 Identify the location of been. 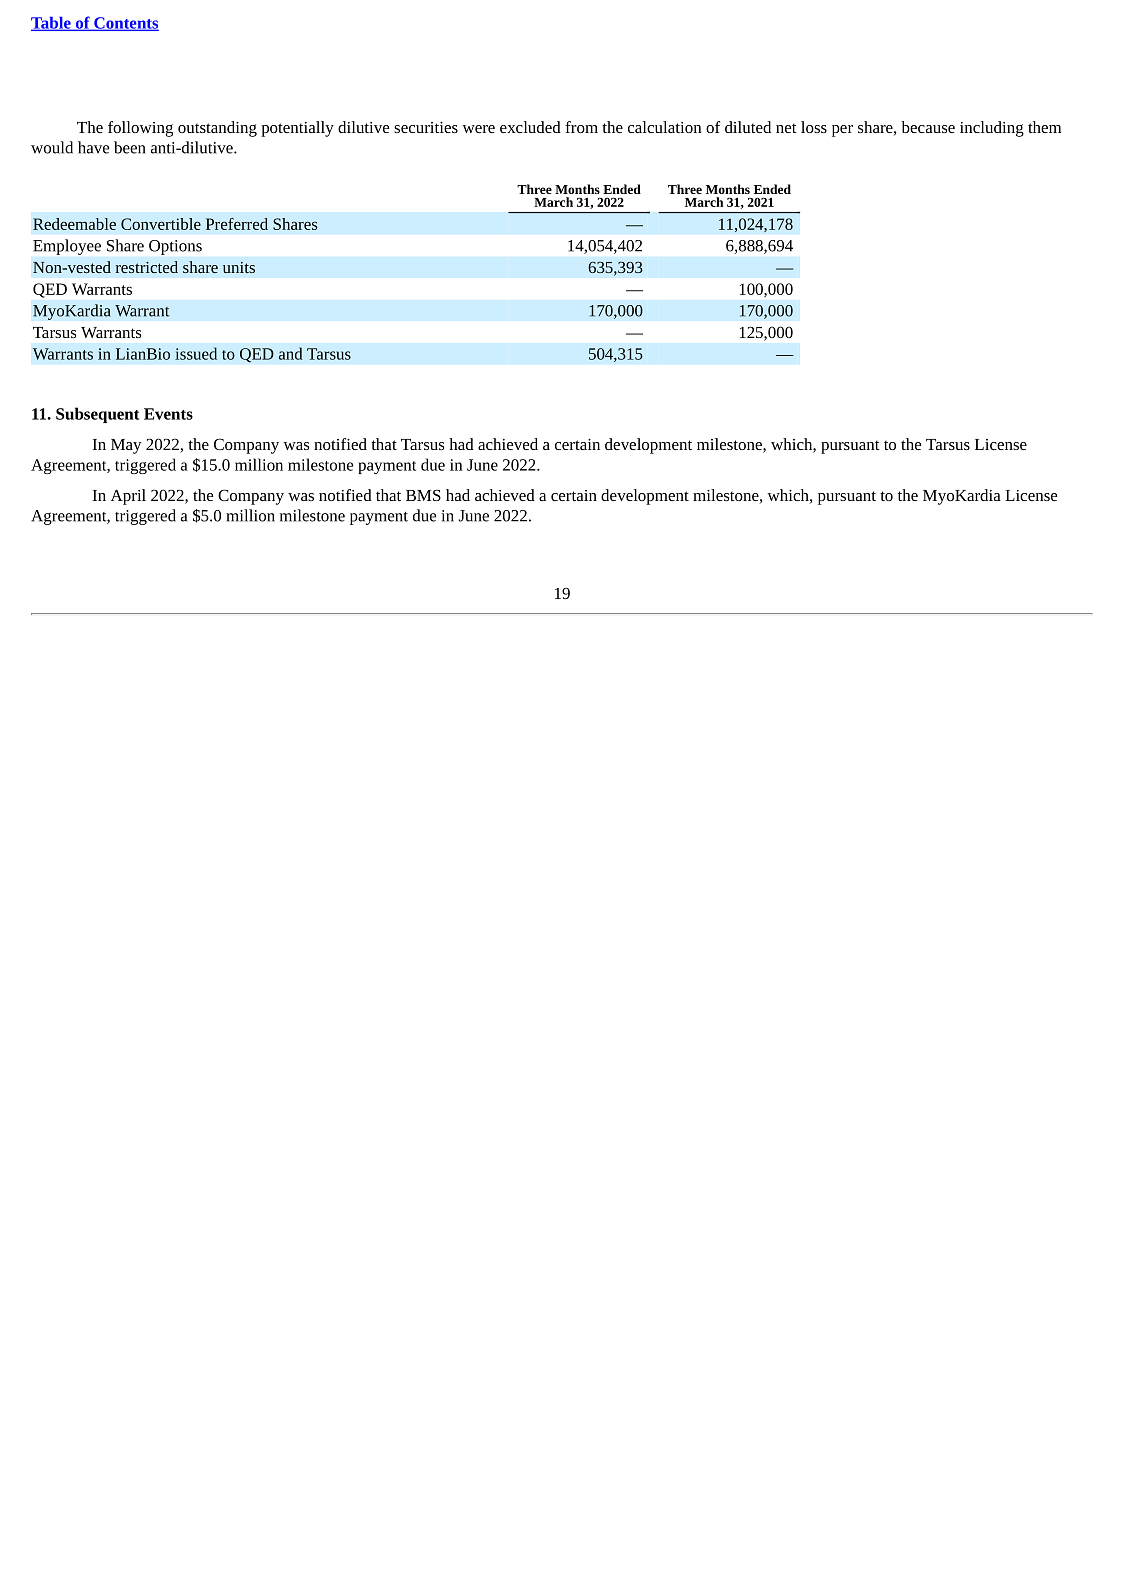
(129, 147).
